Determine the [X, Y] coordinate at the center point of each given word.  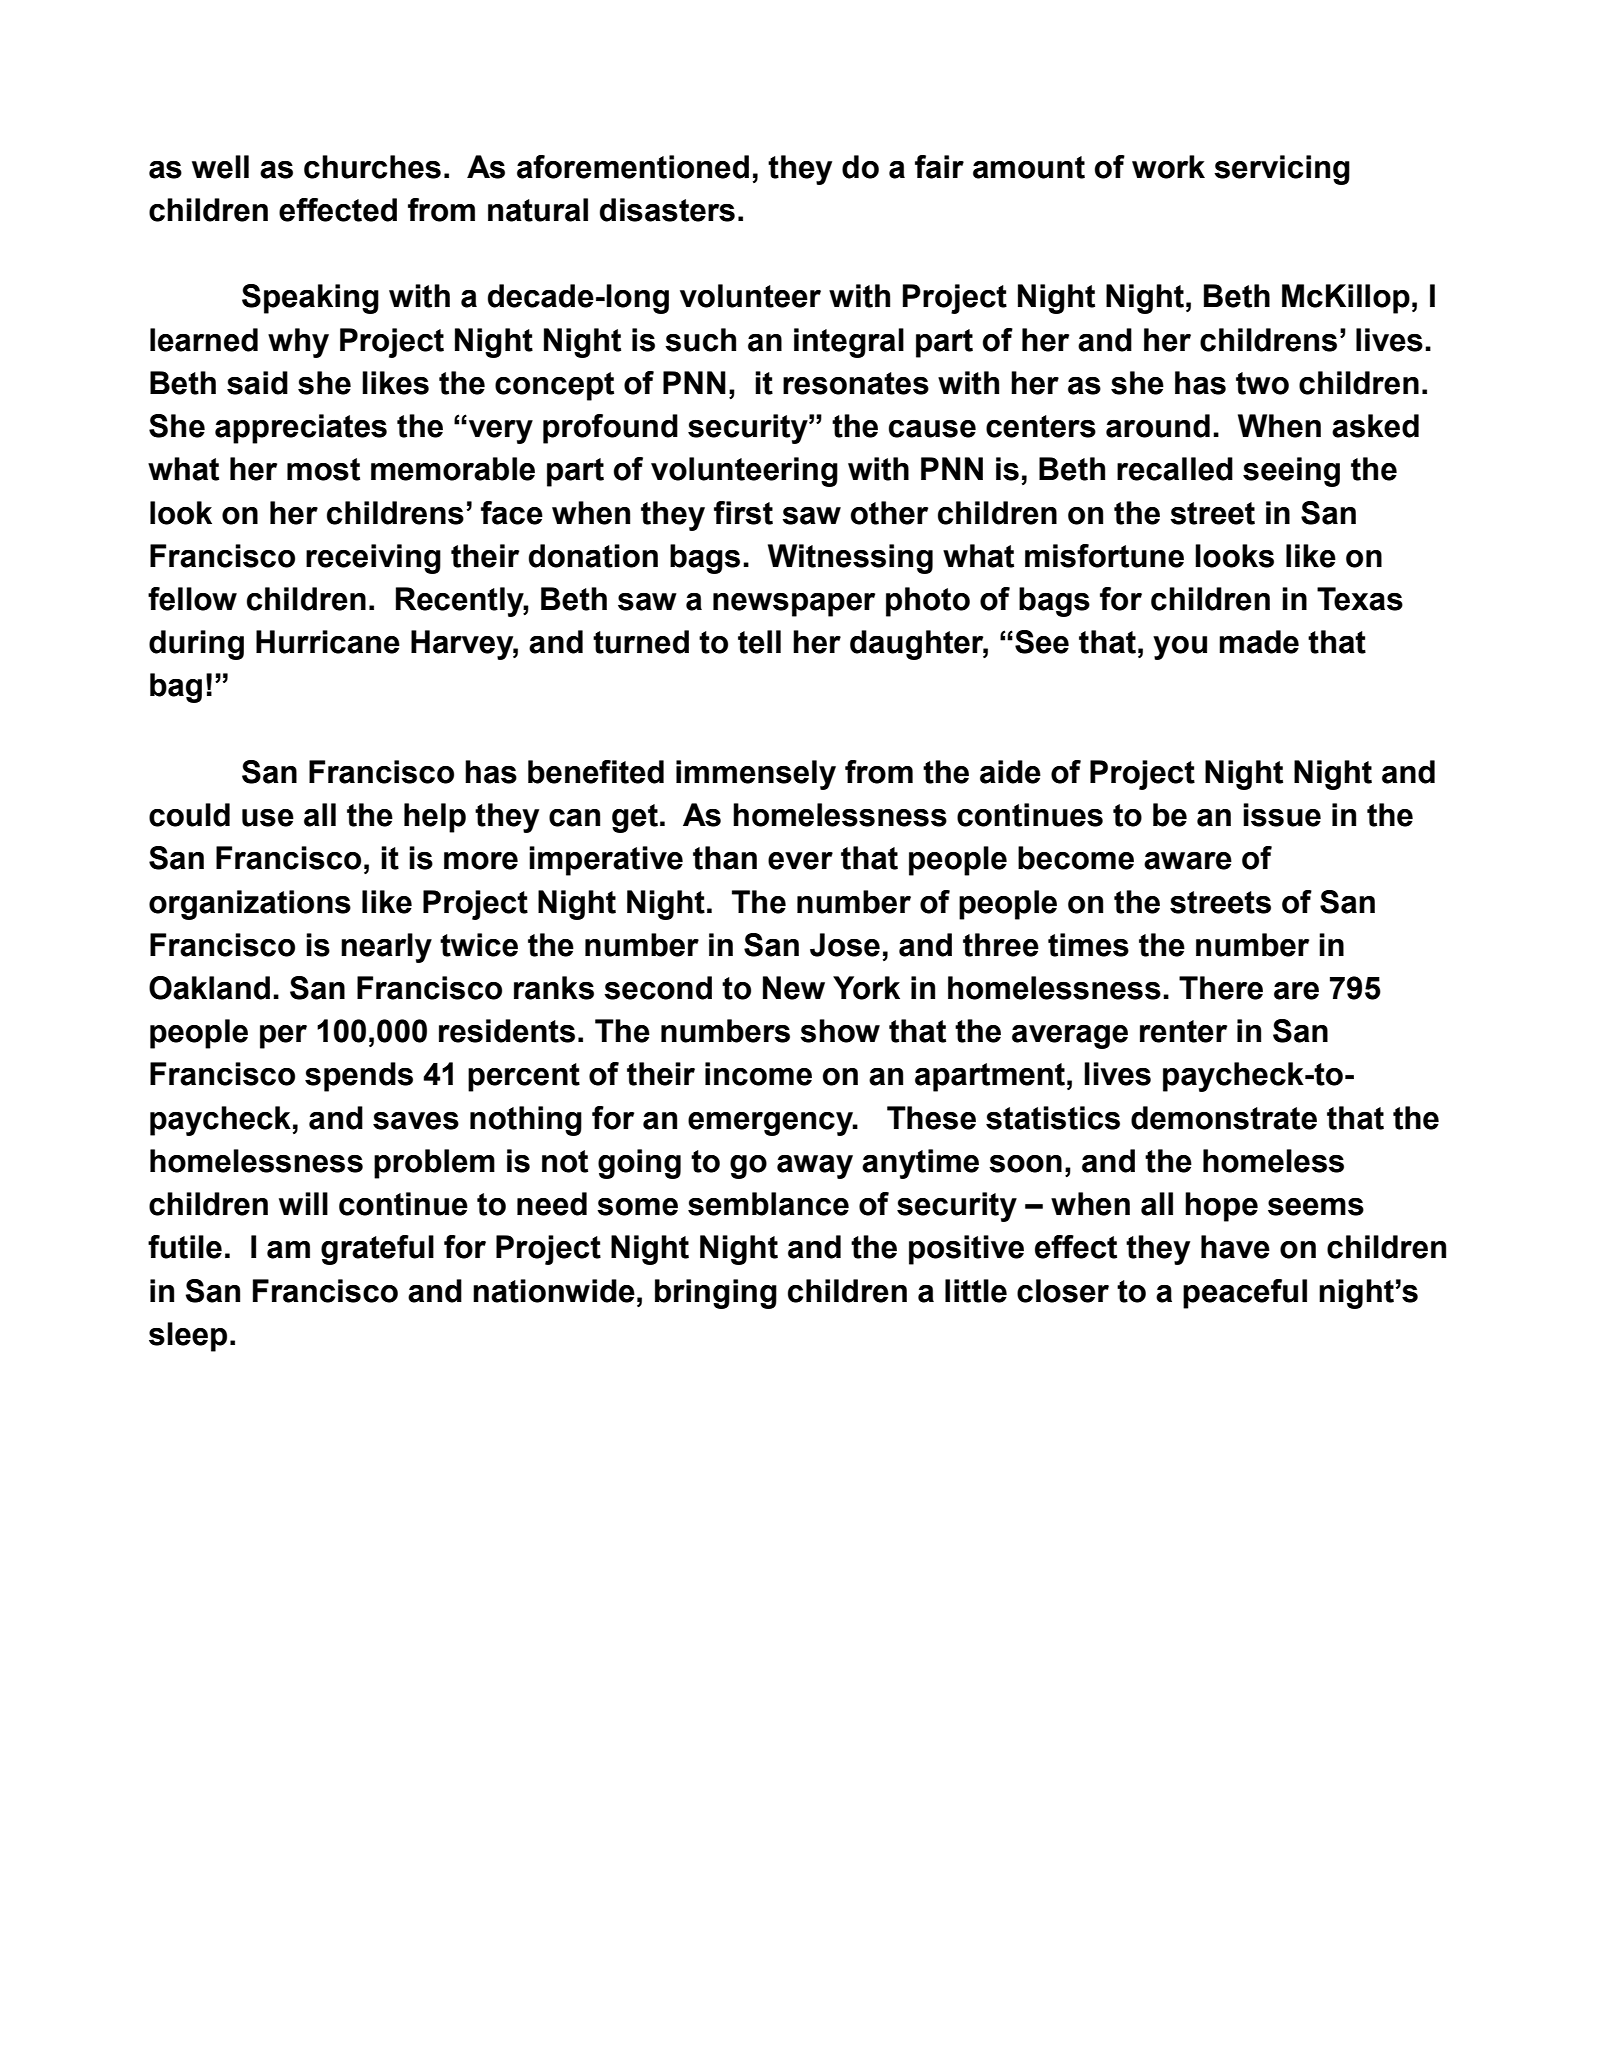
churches [372, 167]
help [435, 818]
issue [1282, 815]
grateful [377, 1250]
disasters [667, 210]
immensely [756, 775]
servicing [1282, 170]
